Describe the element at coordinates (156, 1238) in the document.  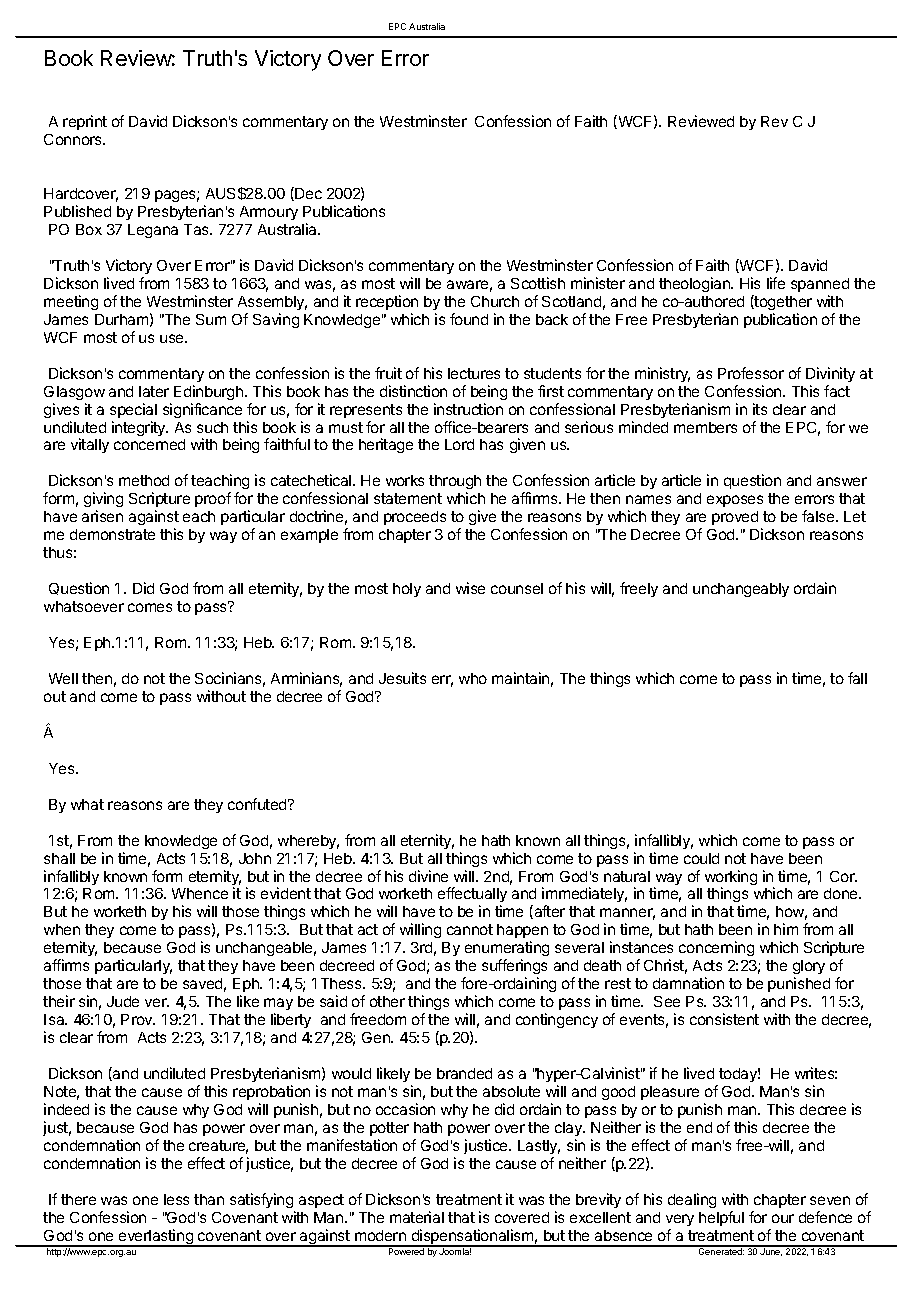
I see `everlasting` at that location.
